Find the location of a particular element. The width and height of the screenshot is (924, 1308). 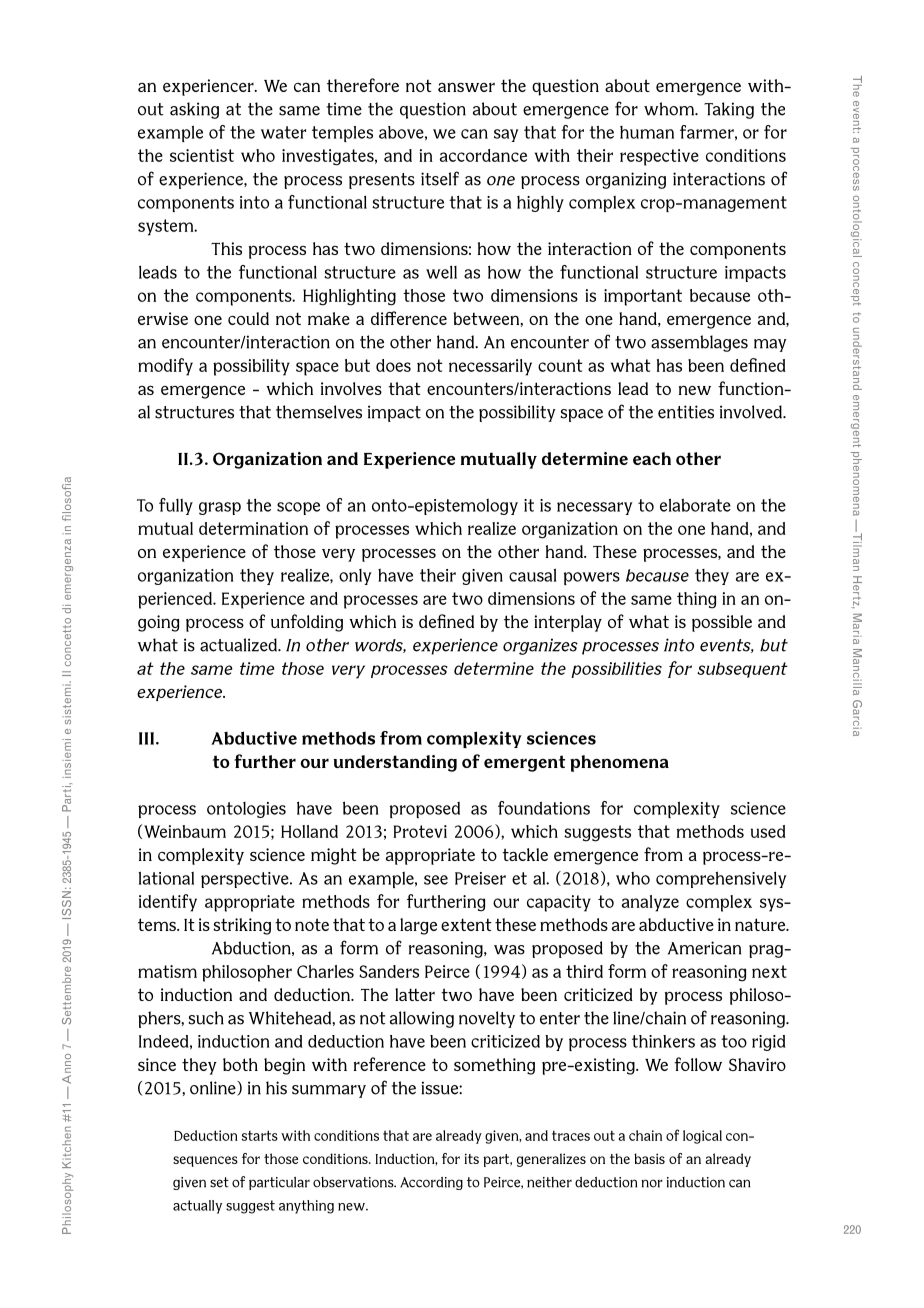

whom is located at coordinates (670, 109).
